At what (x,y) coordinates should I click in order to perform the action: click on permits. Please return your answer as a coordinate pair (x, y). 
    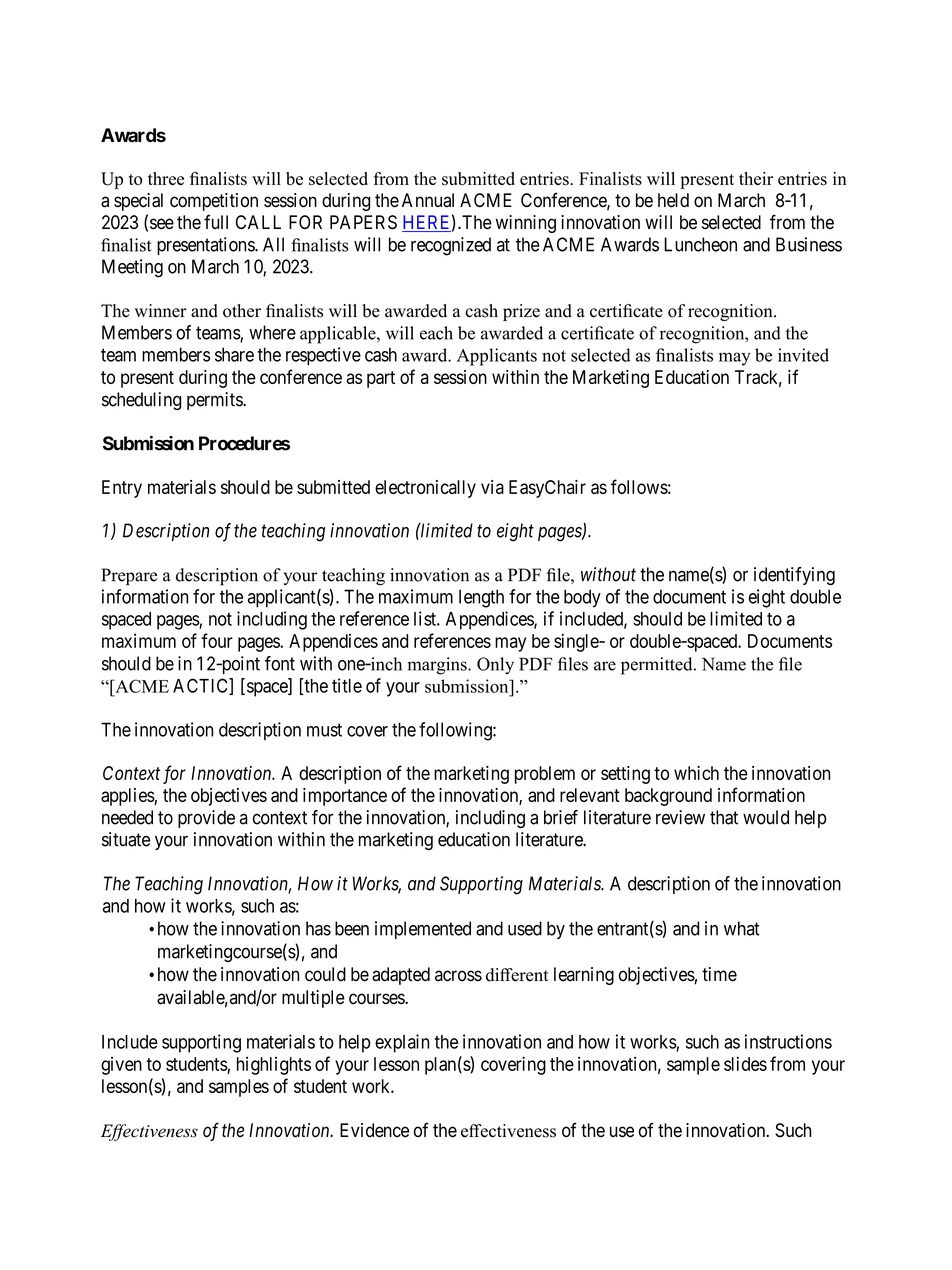
    Looking at the image, I should click on (215, 401).
